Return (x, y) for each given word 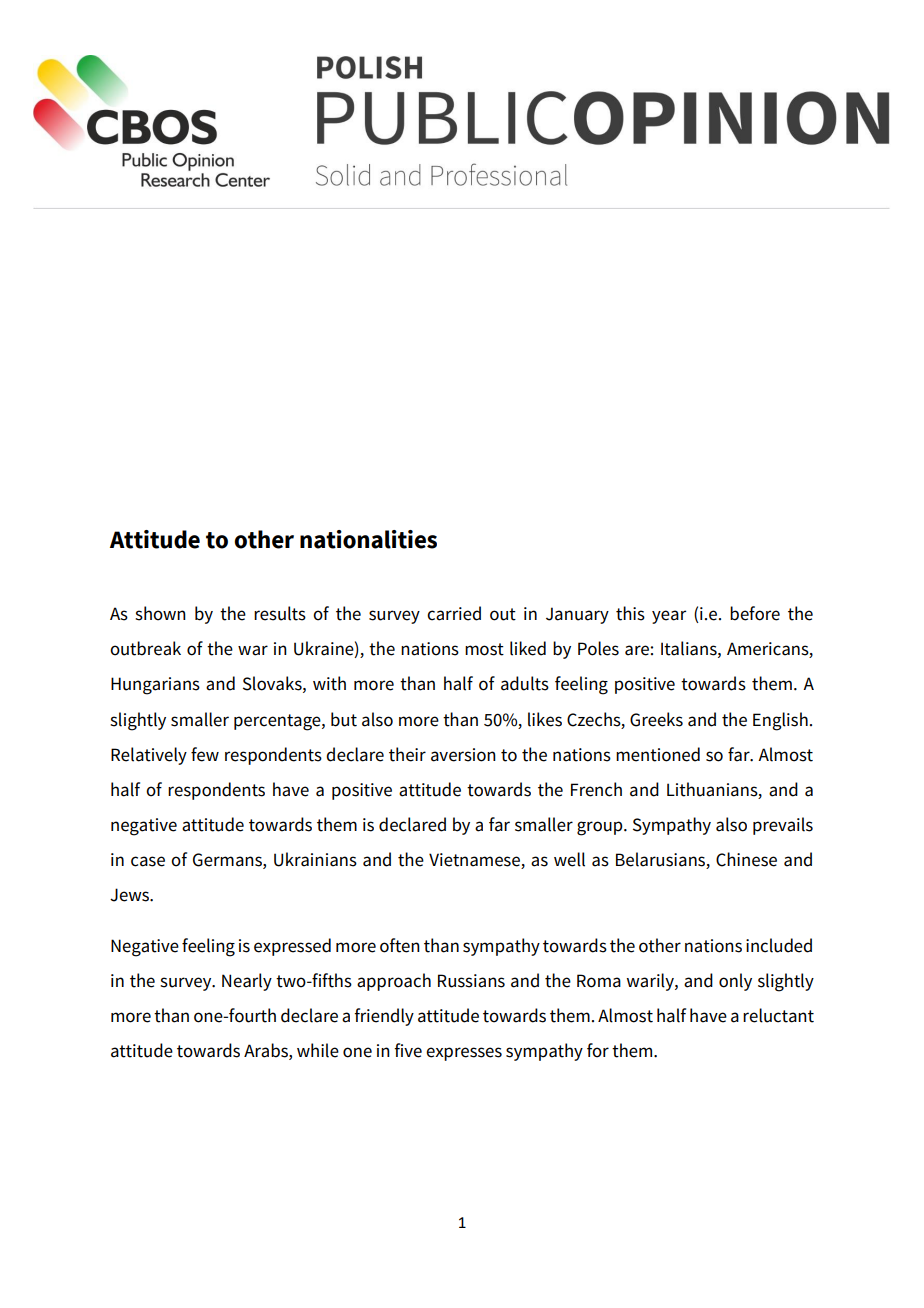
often (400, 945)
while (318, 1050)
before (755, 613)
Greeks (656, 719)
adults (525, 683)
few (205, 754)
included (779, 945)
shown (160, 613)
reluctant (778, 1015)
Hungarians (155, 686)
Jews (130, 895)
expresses (464, 1054)
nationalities (368, 539)
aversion (463, 755)
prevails (783, 826)
